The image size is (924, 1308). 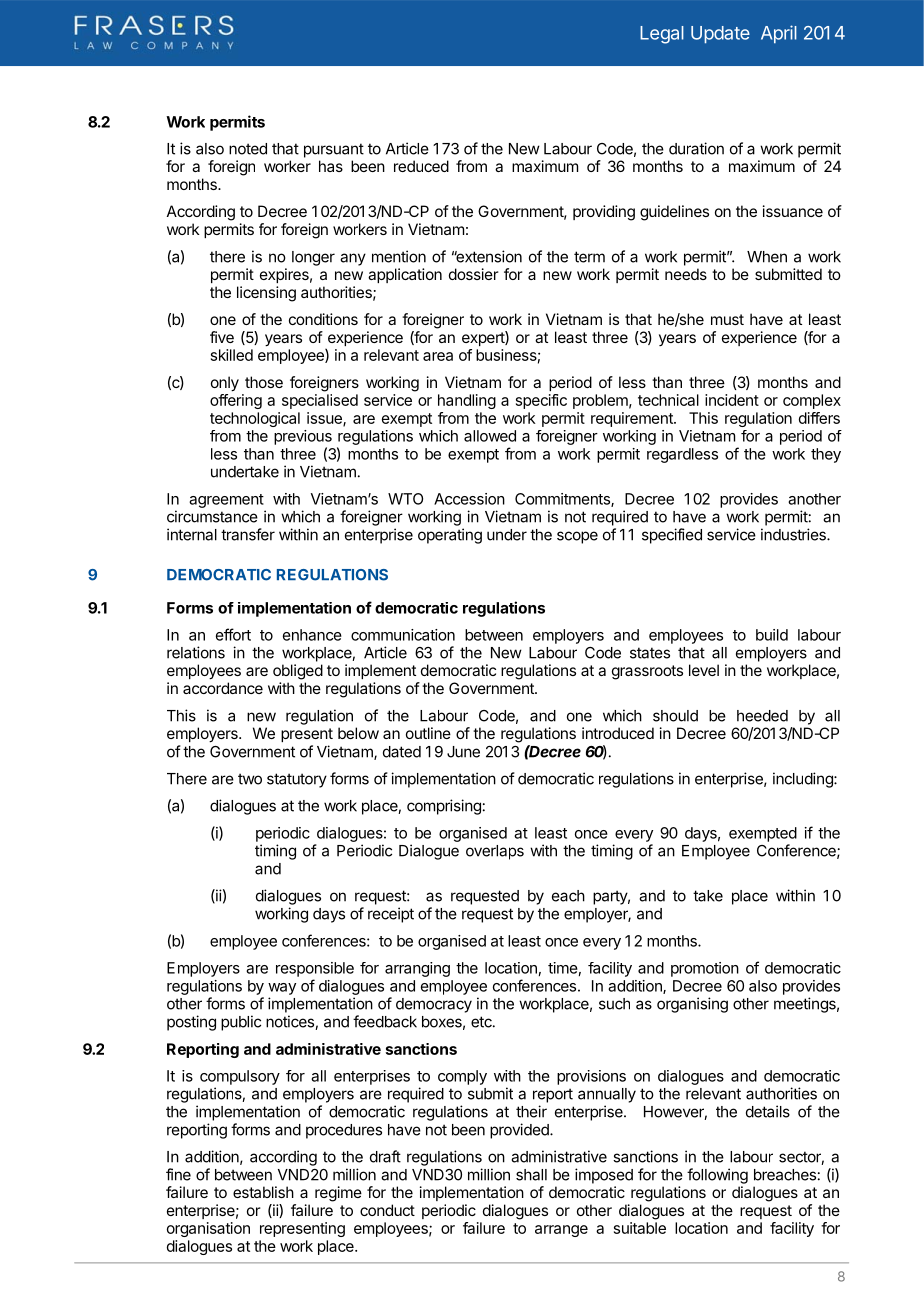 I want to click on licensing, so click(x=266, y=294).
